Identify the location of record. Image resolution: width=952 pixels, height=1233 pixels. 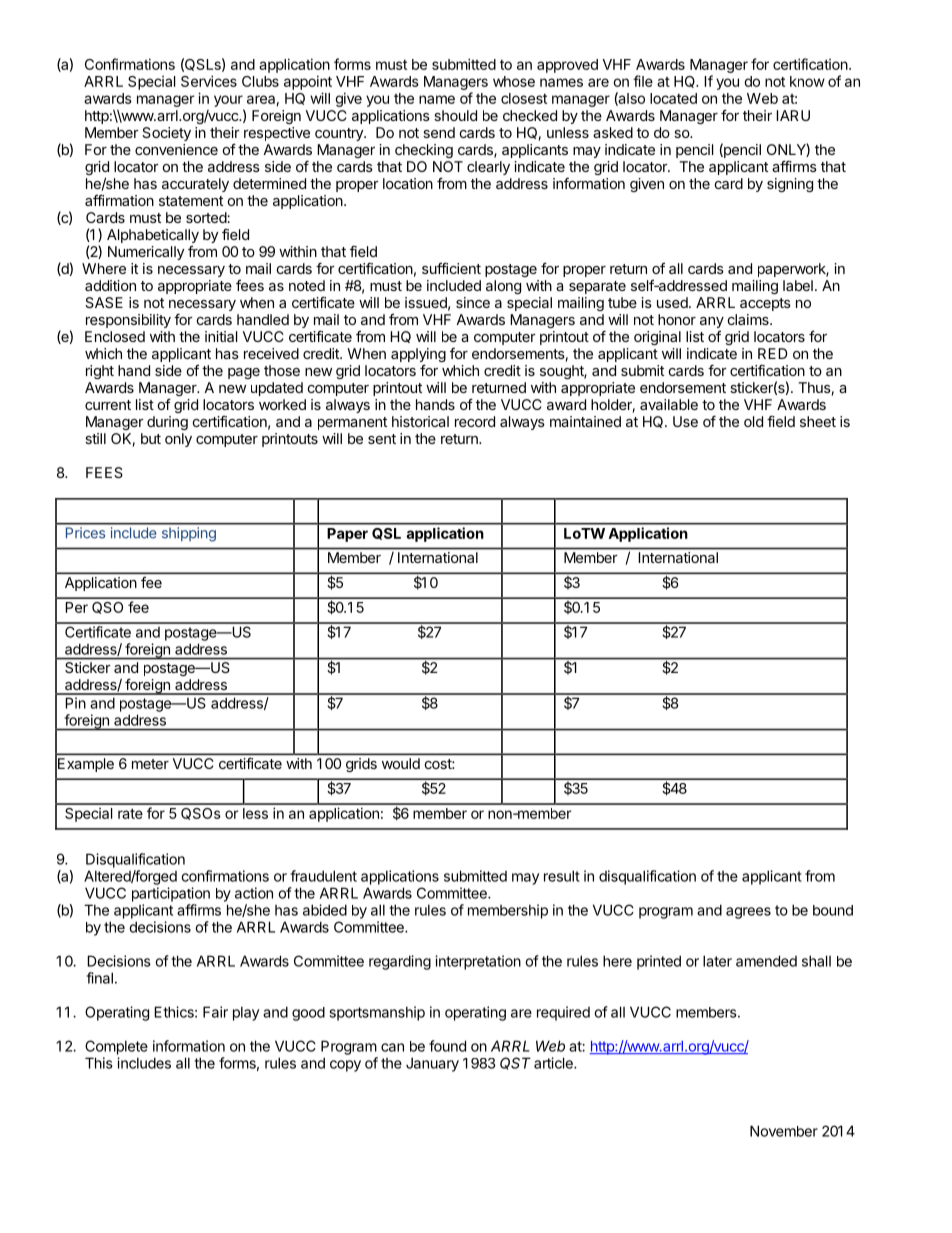
(475, 421).
